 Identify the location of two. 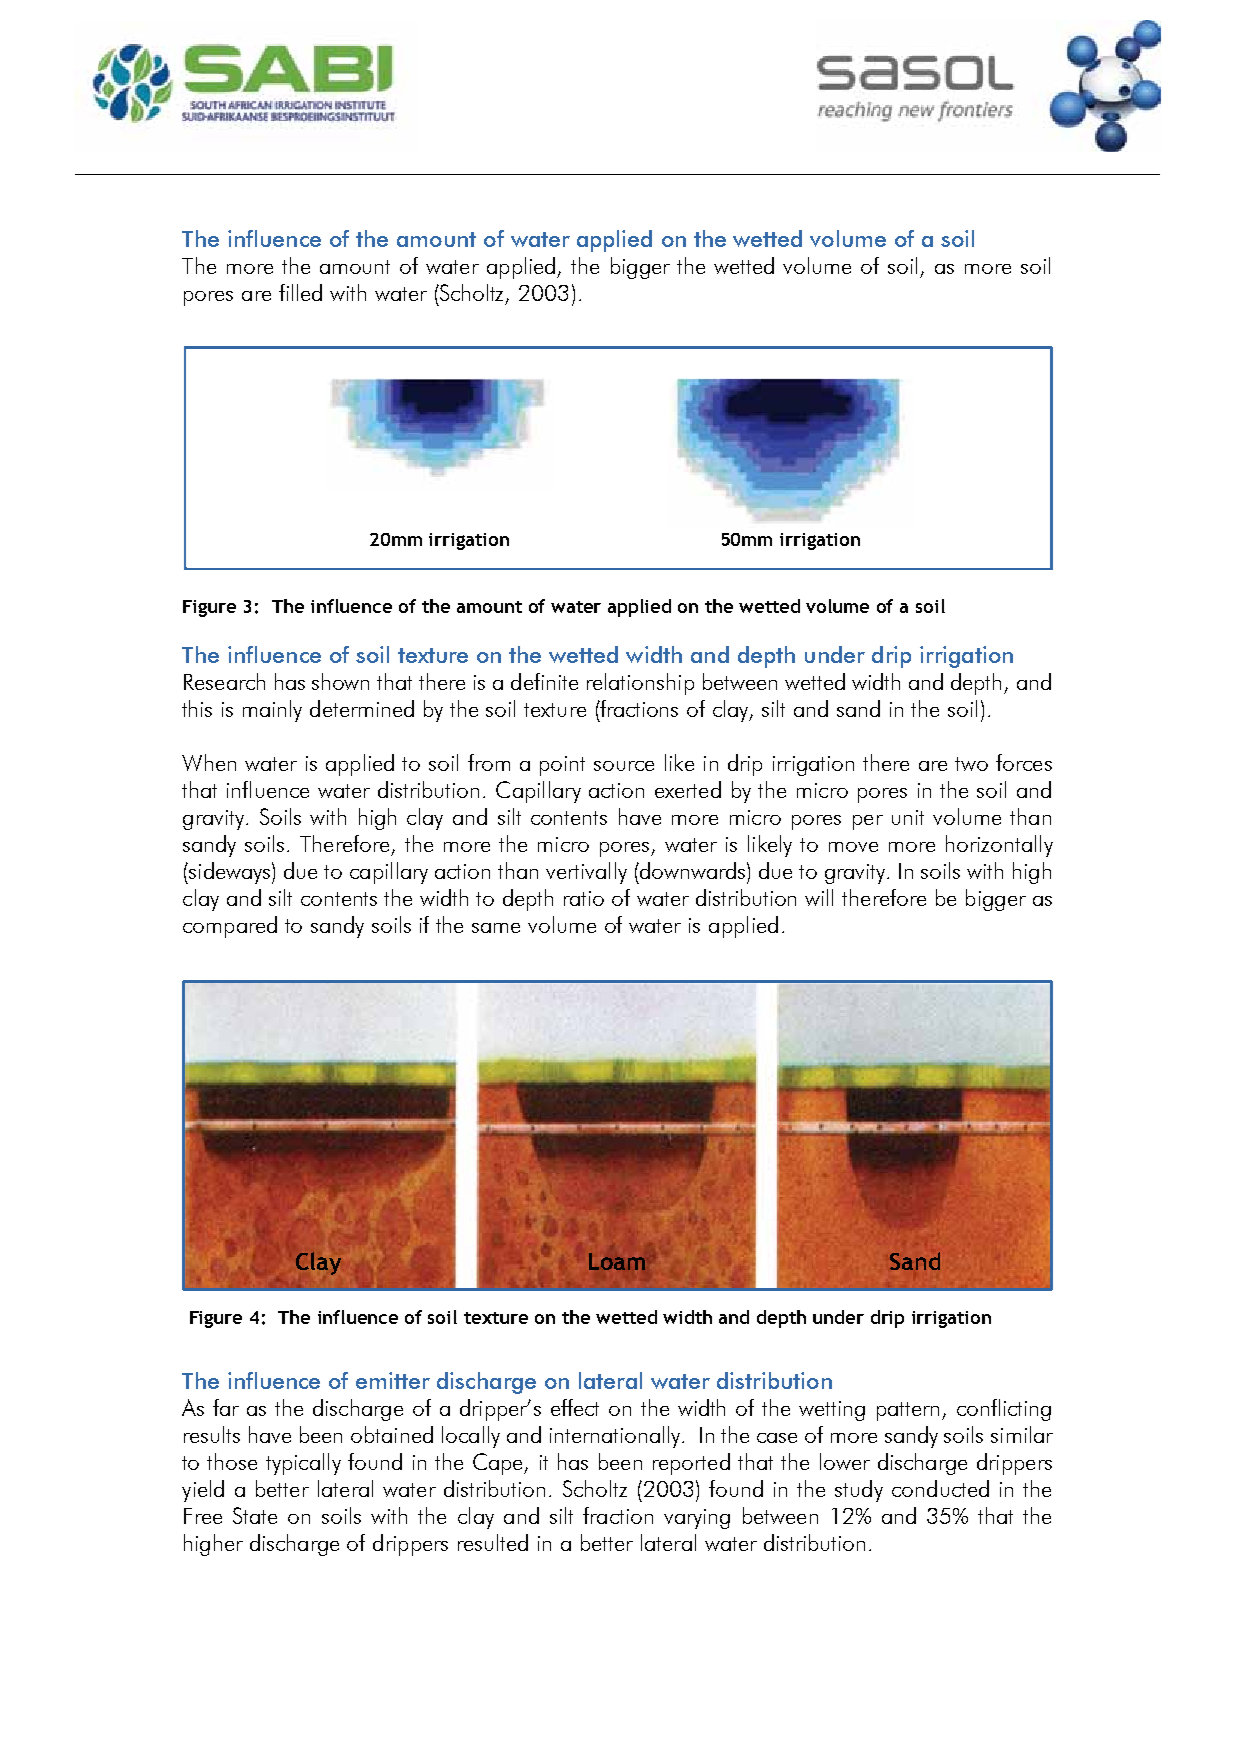
(971, 764).
